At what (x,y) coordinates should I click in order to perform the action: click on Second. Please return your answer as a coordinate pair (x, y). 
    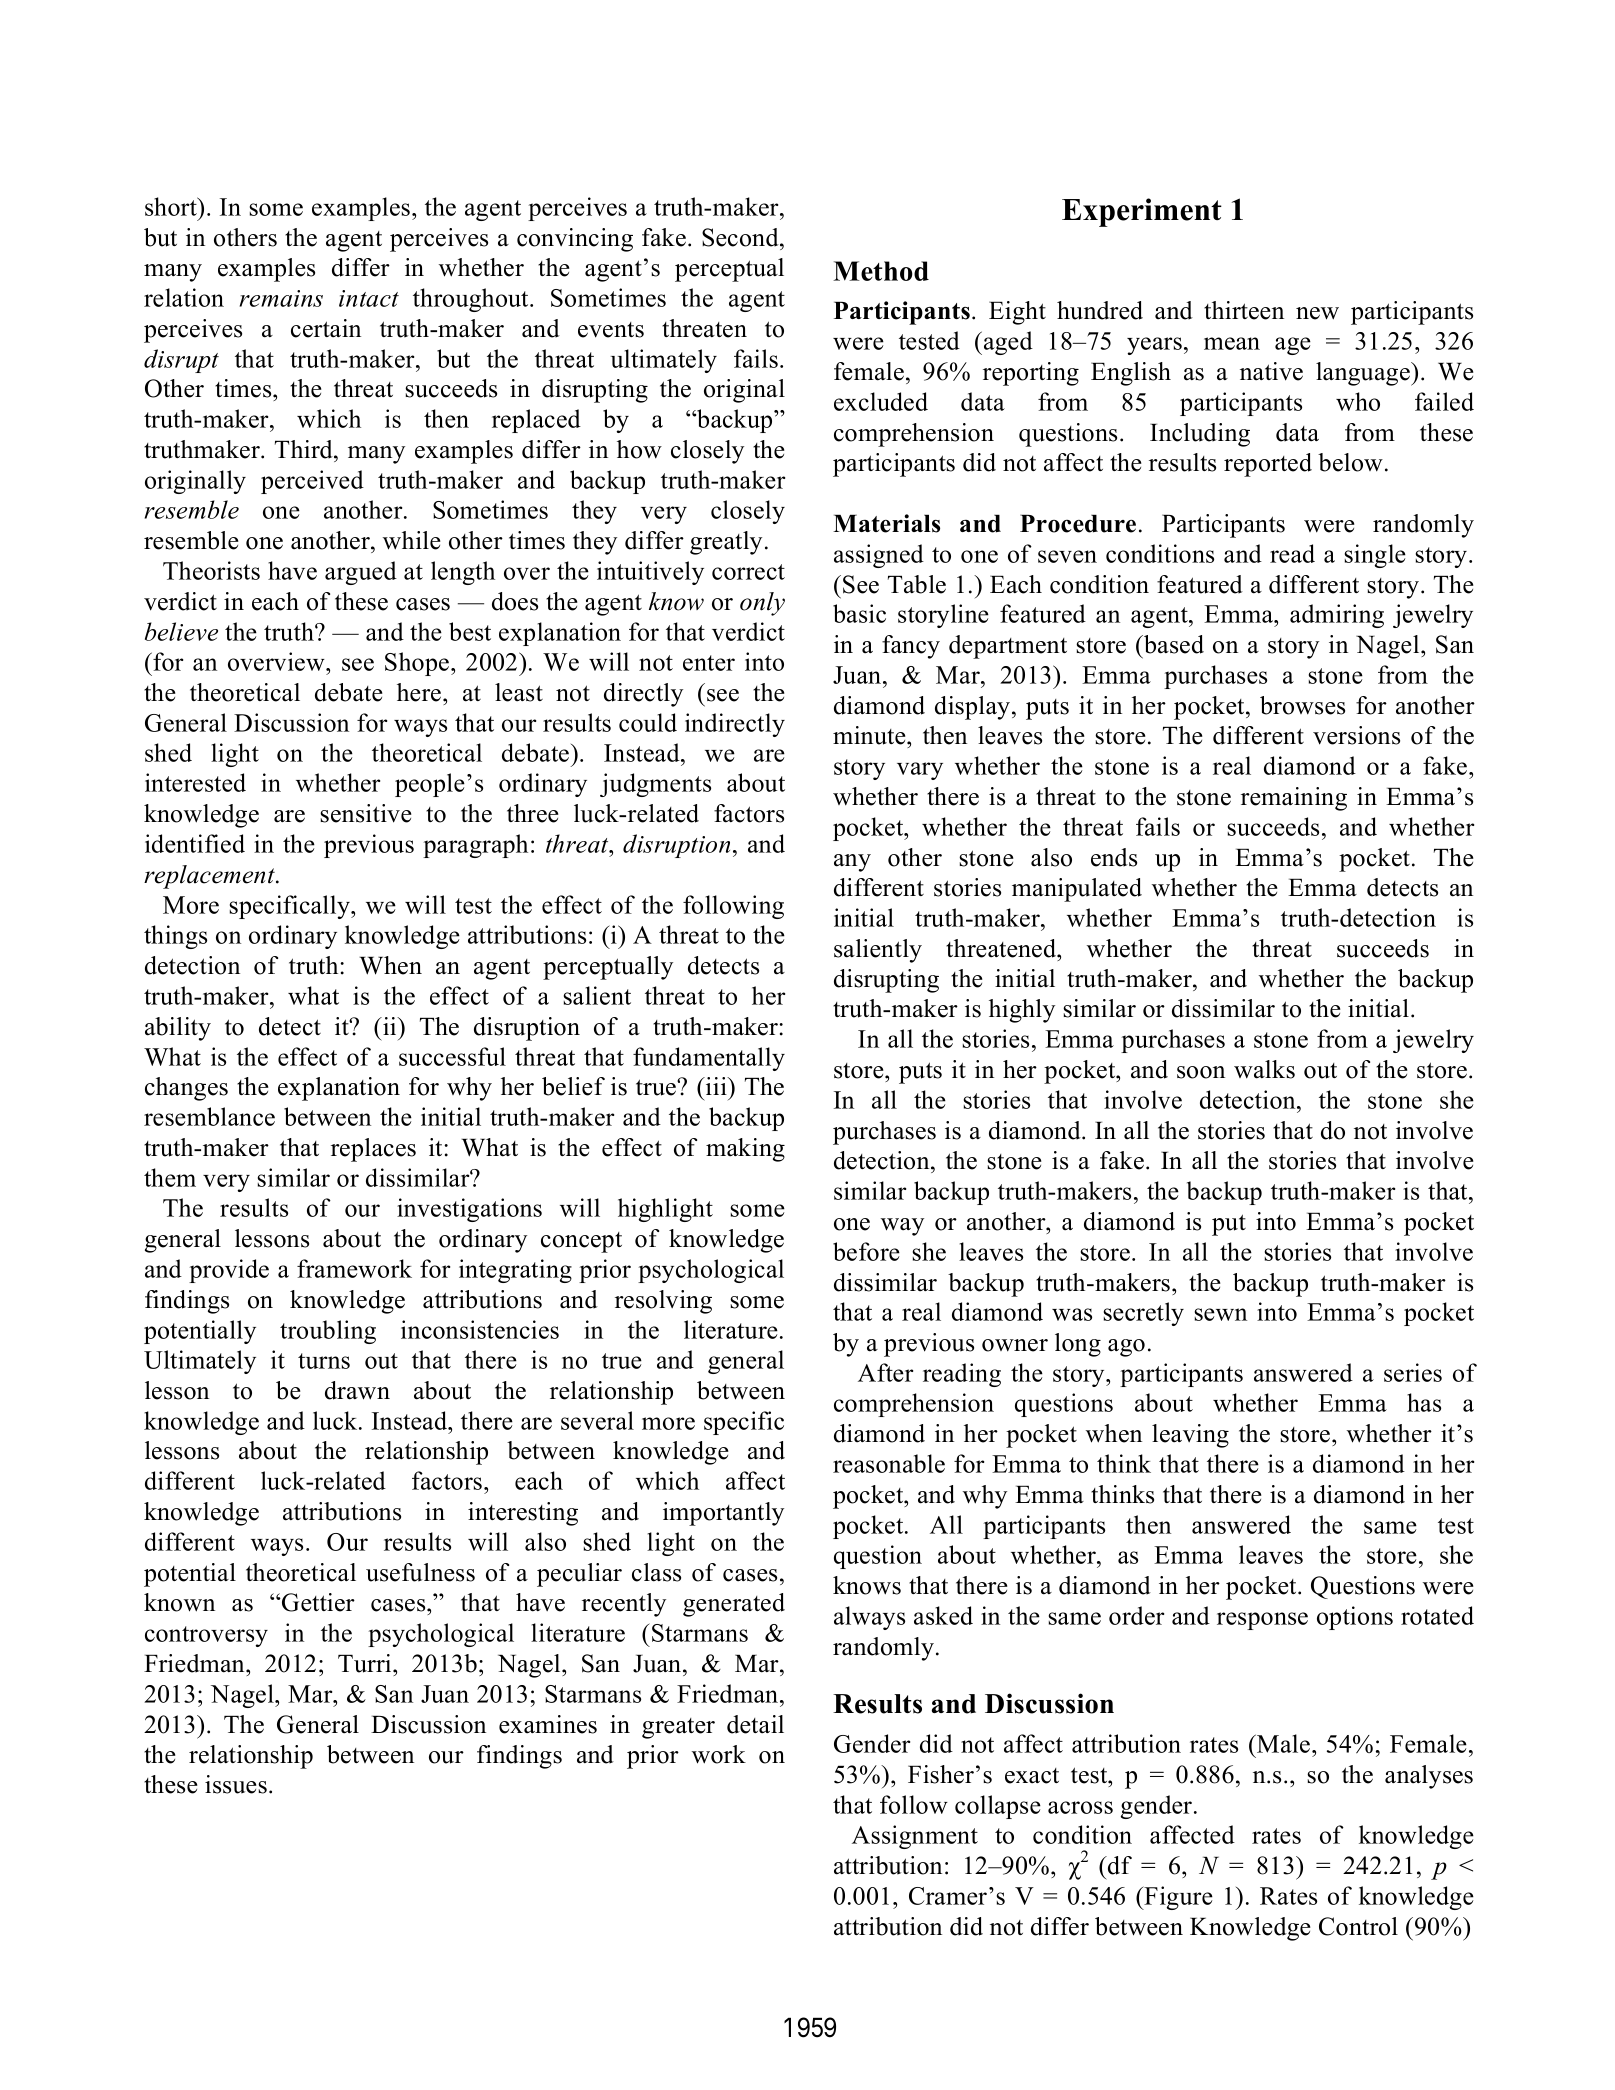
    Looking at the image, I should click on (741, 237).
